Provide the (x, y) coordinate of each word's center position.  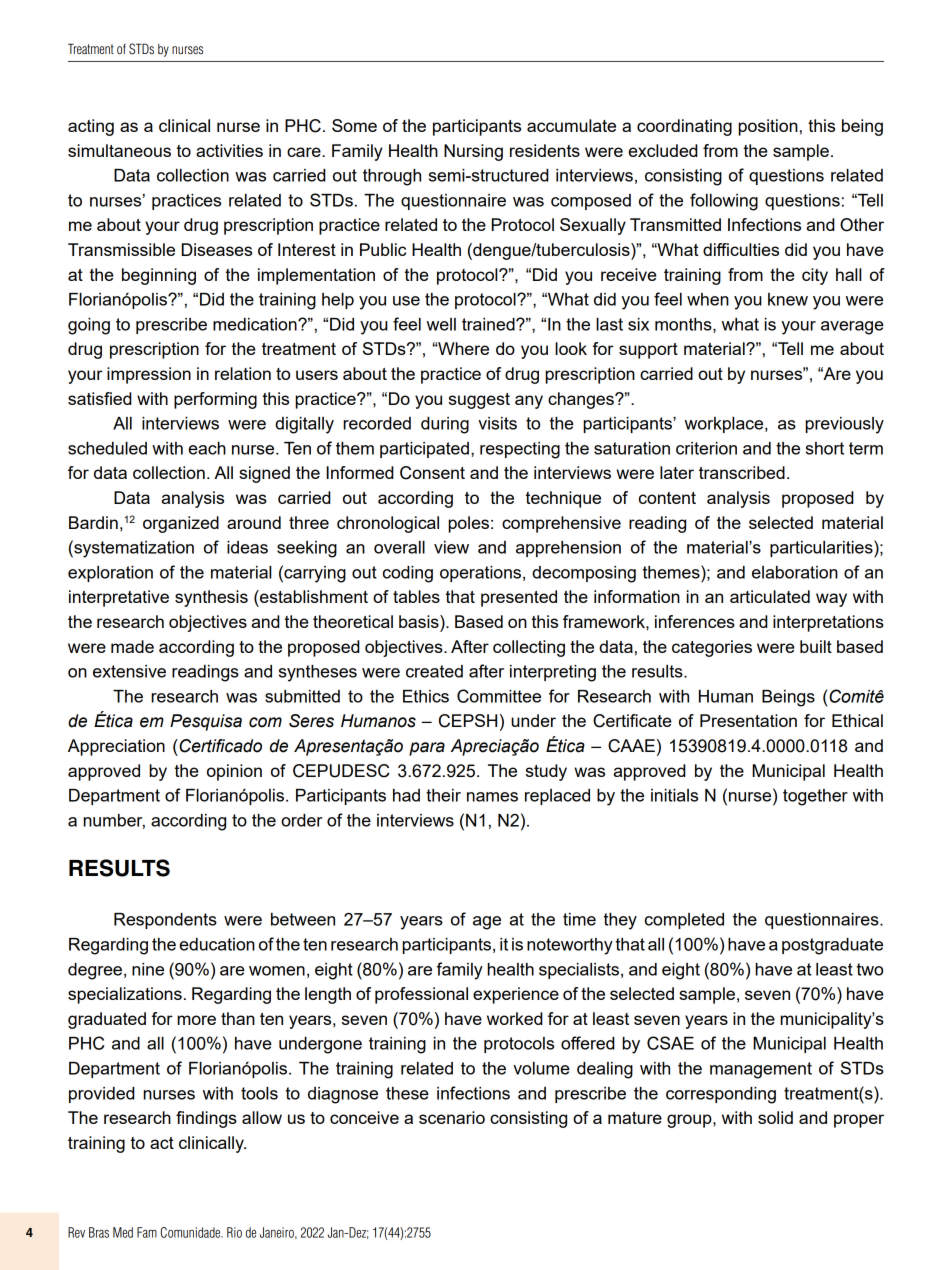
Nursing (473, 152)
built (816, 646)
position (768, 127)
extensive (129, 671)
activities (229, 150)
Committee (499, 696)
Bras (99, 1232)
